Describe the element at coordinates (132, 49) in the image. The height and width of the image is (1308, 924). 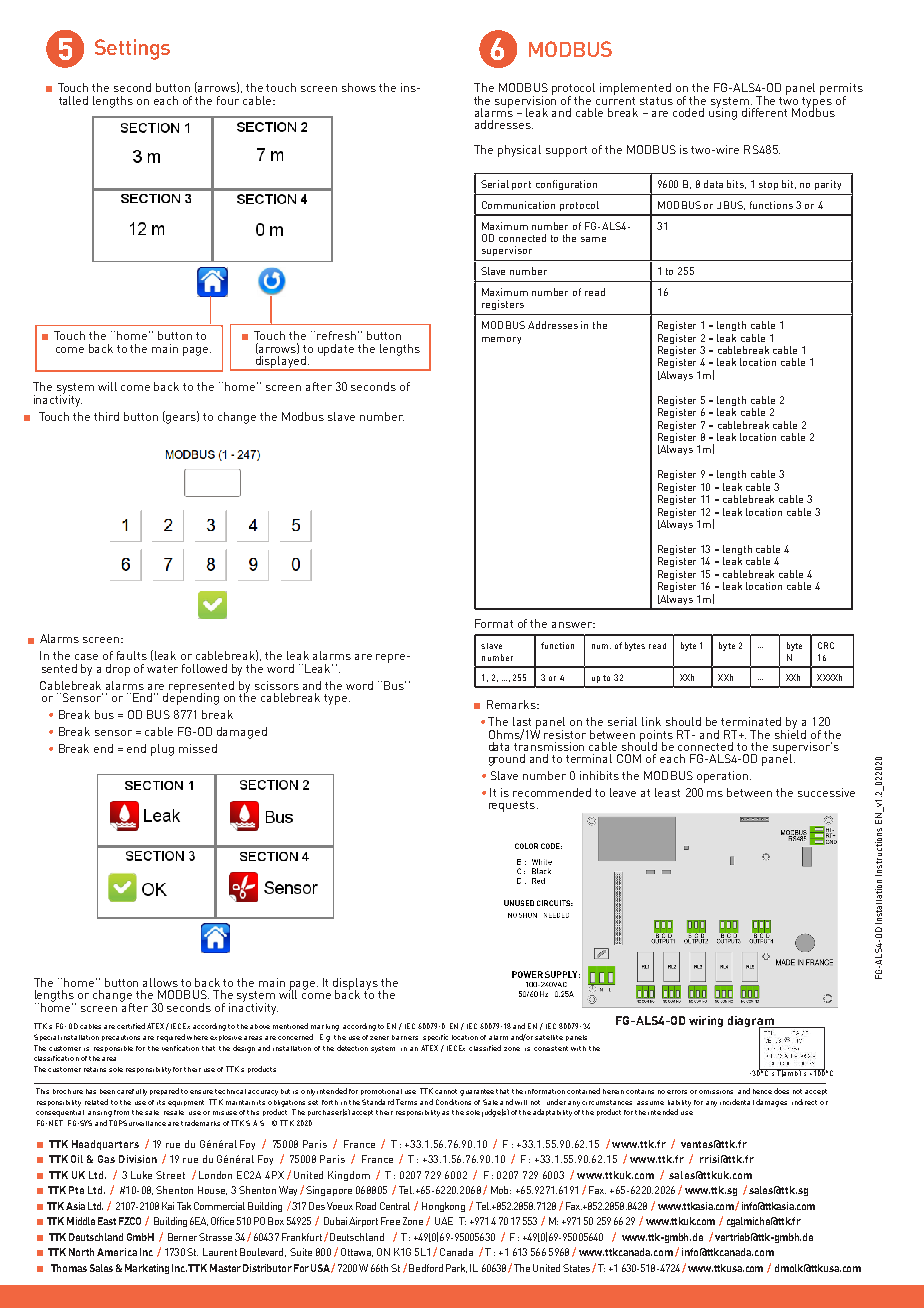
I see `Settings` at that location.
